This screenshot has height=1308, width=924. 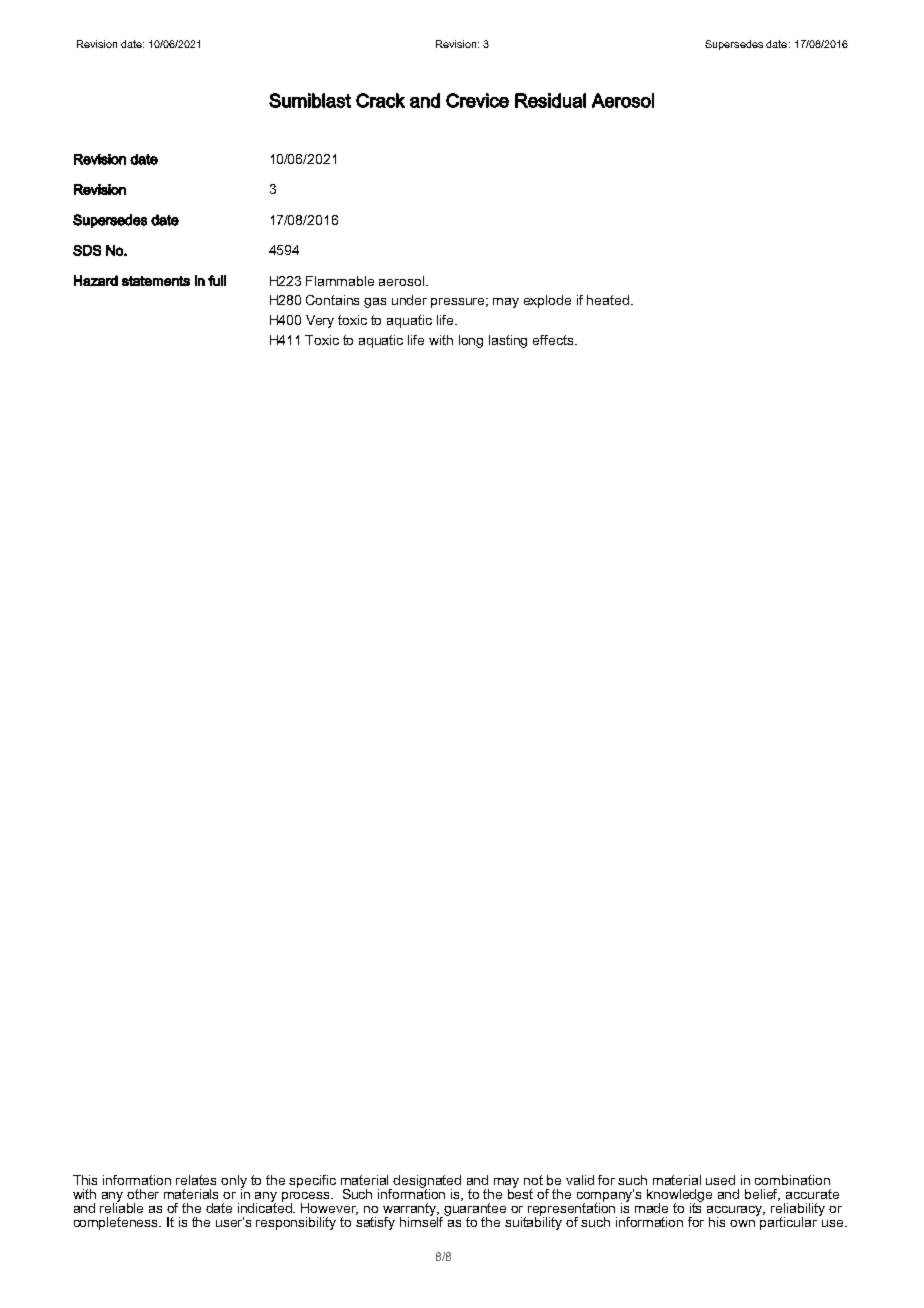 I want to click on long, so click(x=471, y=341).
